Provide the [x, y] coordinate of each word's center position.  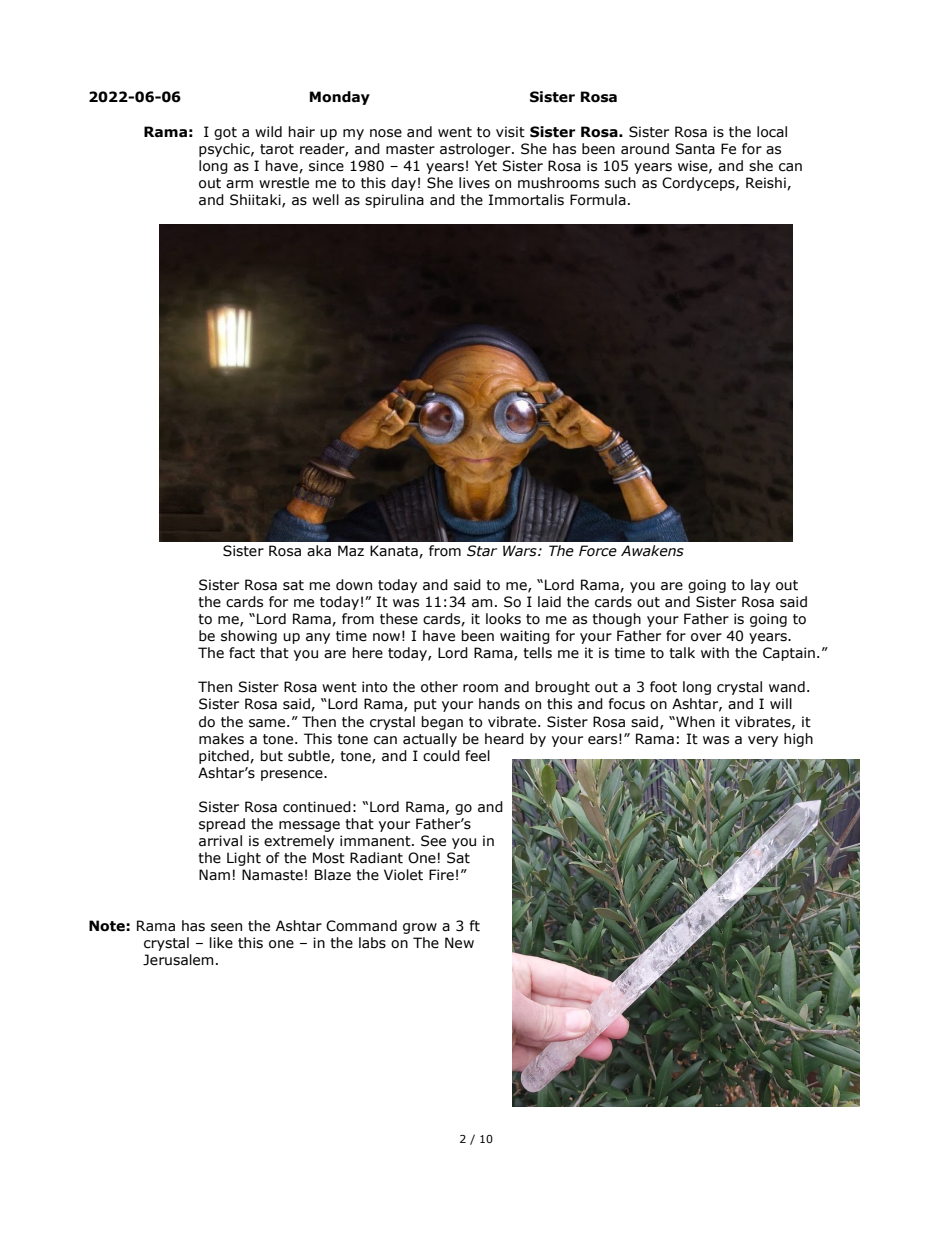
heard [504, 739]
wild [268, 132]
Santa [695, 149]
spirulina [394, 201]
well [325, 200]
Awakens [652, 551]
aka [319, 551]
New [459, 943]
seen [226, 927]
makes [221, 739]
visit [510, 132]
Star [482, 551]
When [694, 722]
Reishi [767, 183]
